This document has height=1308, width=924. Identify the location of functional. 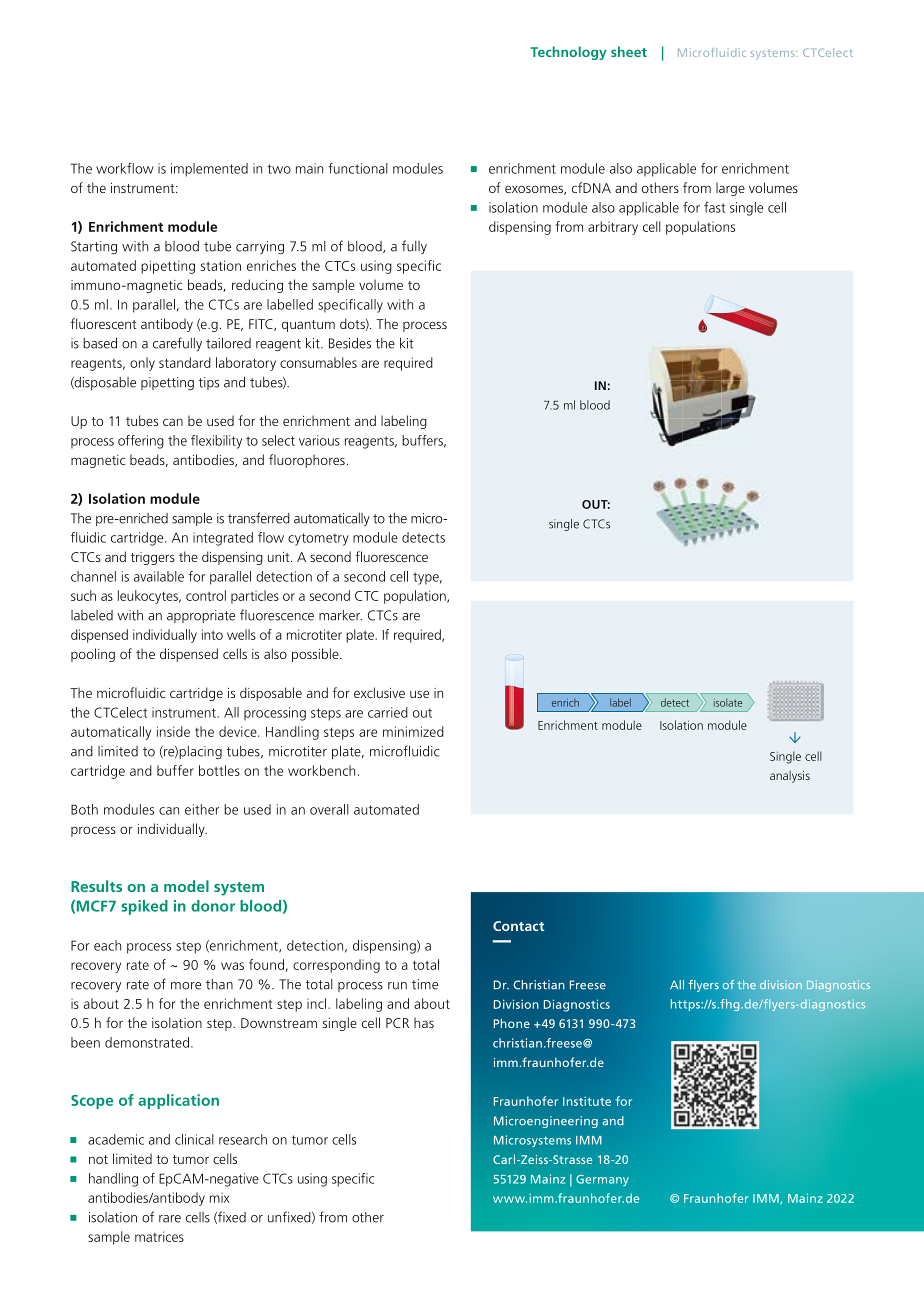
(358, 168).
